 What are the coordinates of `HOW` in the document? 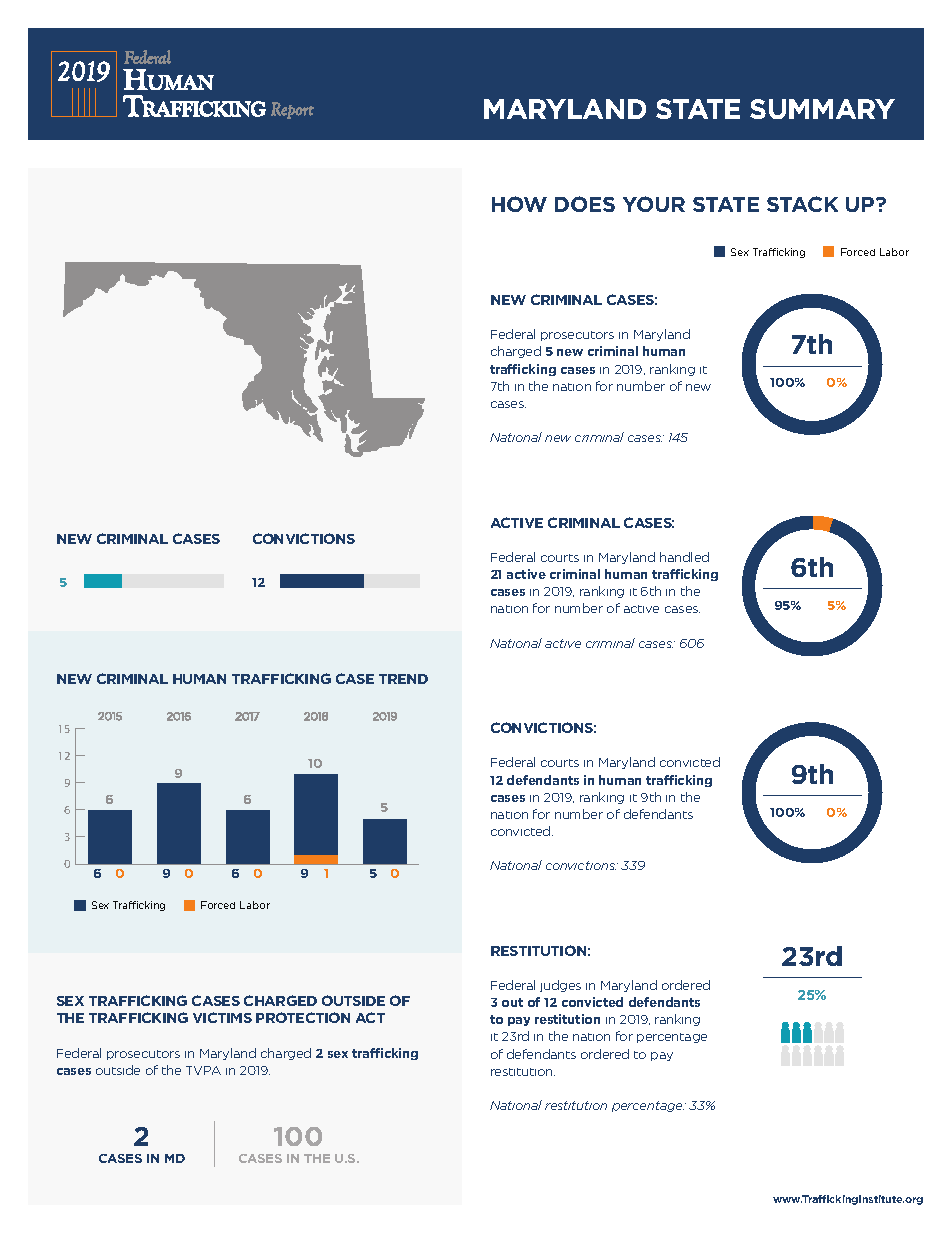 It's located at (519, 204).
